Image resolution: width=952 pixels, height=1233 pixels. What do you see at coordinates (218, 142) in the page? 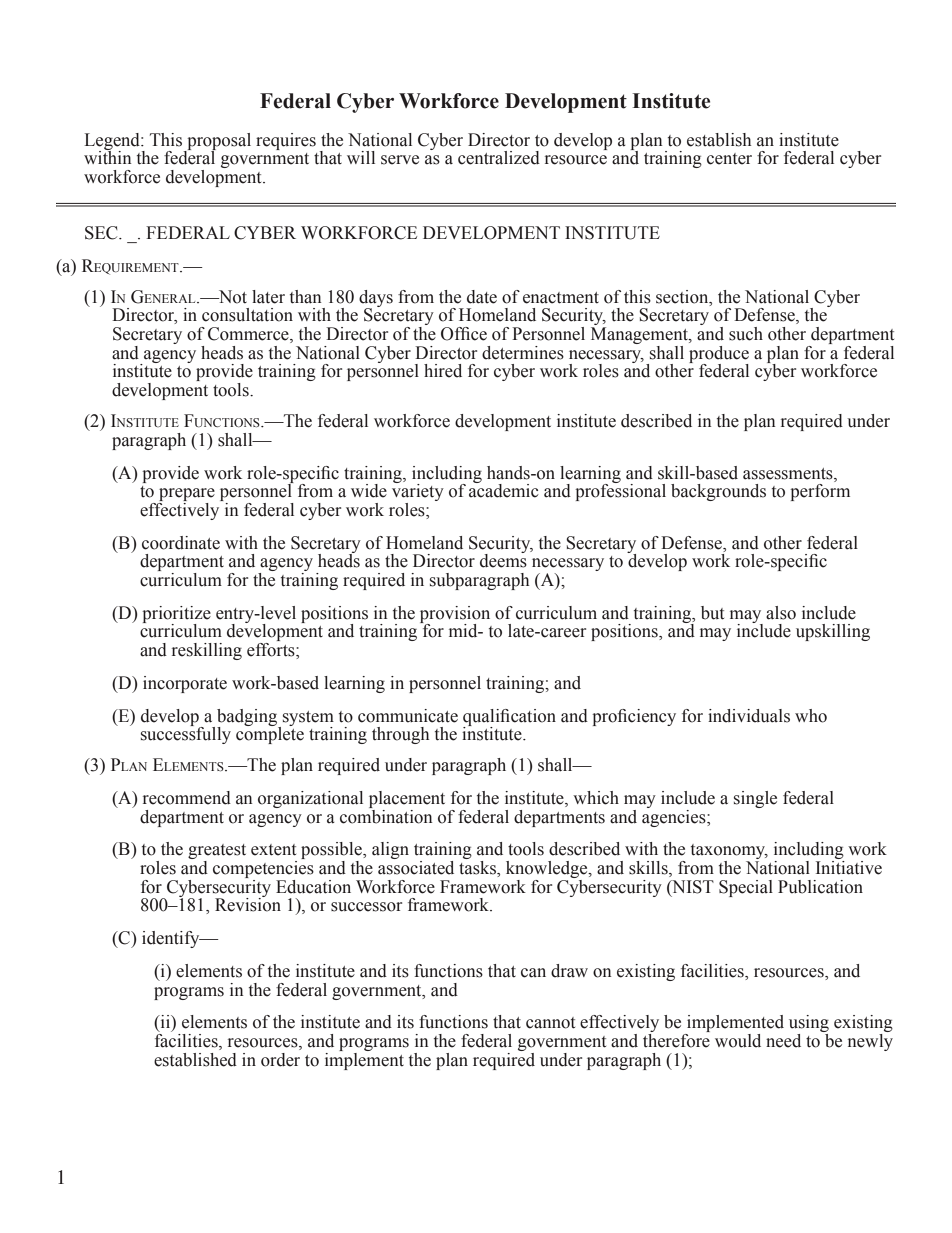
I see `proposal` at bounding box center [218, 142].
